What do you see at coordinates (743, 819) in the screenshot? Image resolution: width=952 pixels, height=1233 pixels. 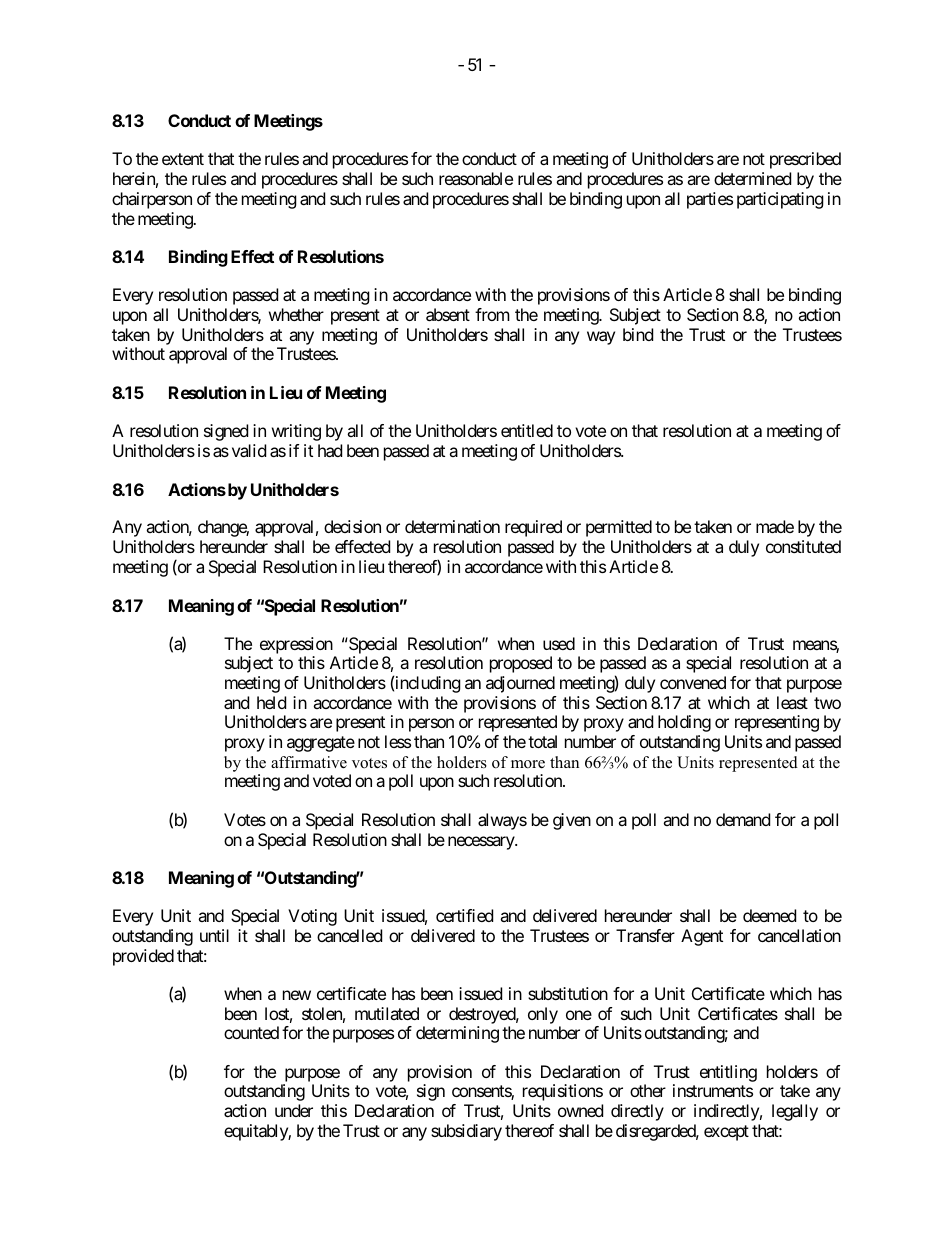 I see `demand` at bounding box center [743, 819].
